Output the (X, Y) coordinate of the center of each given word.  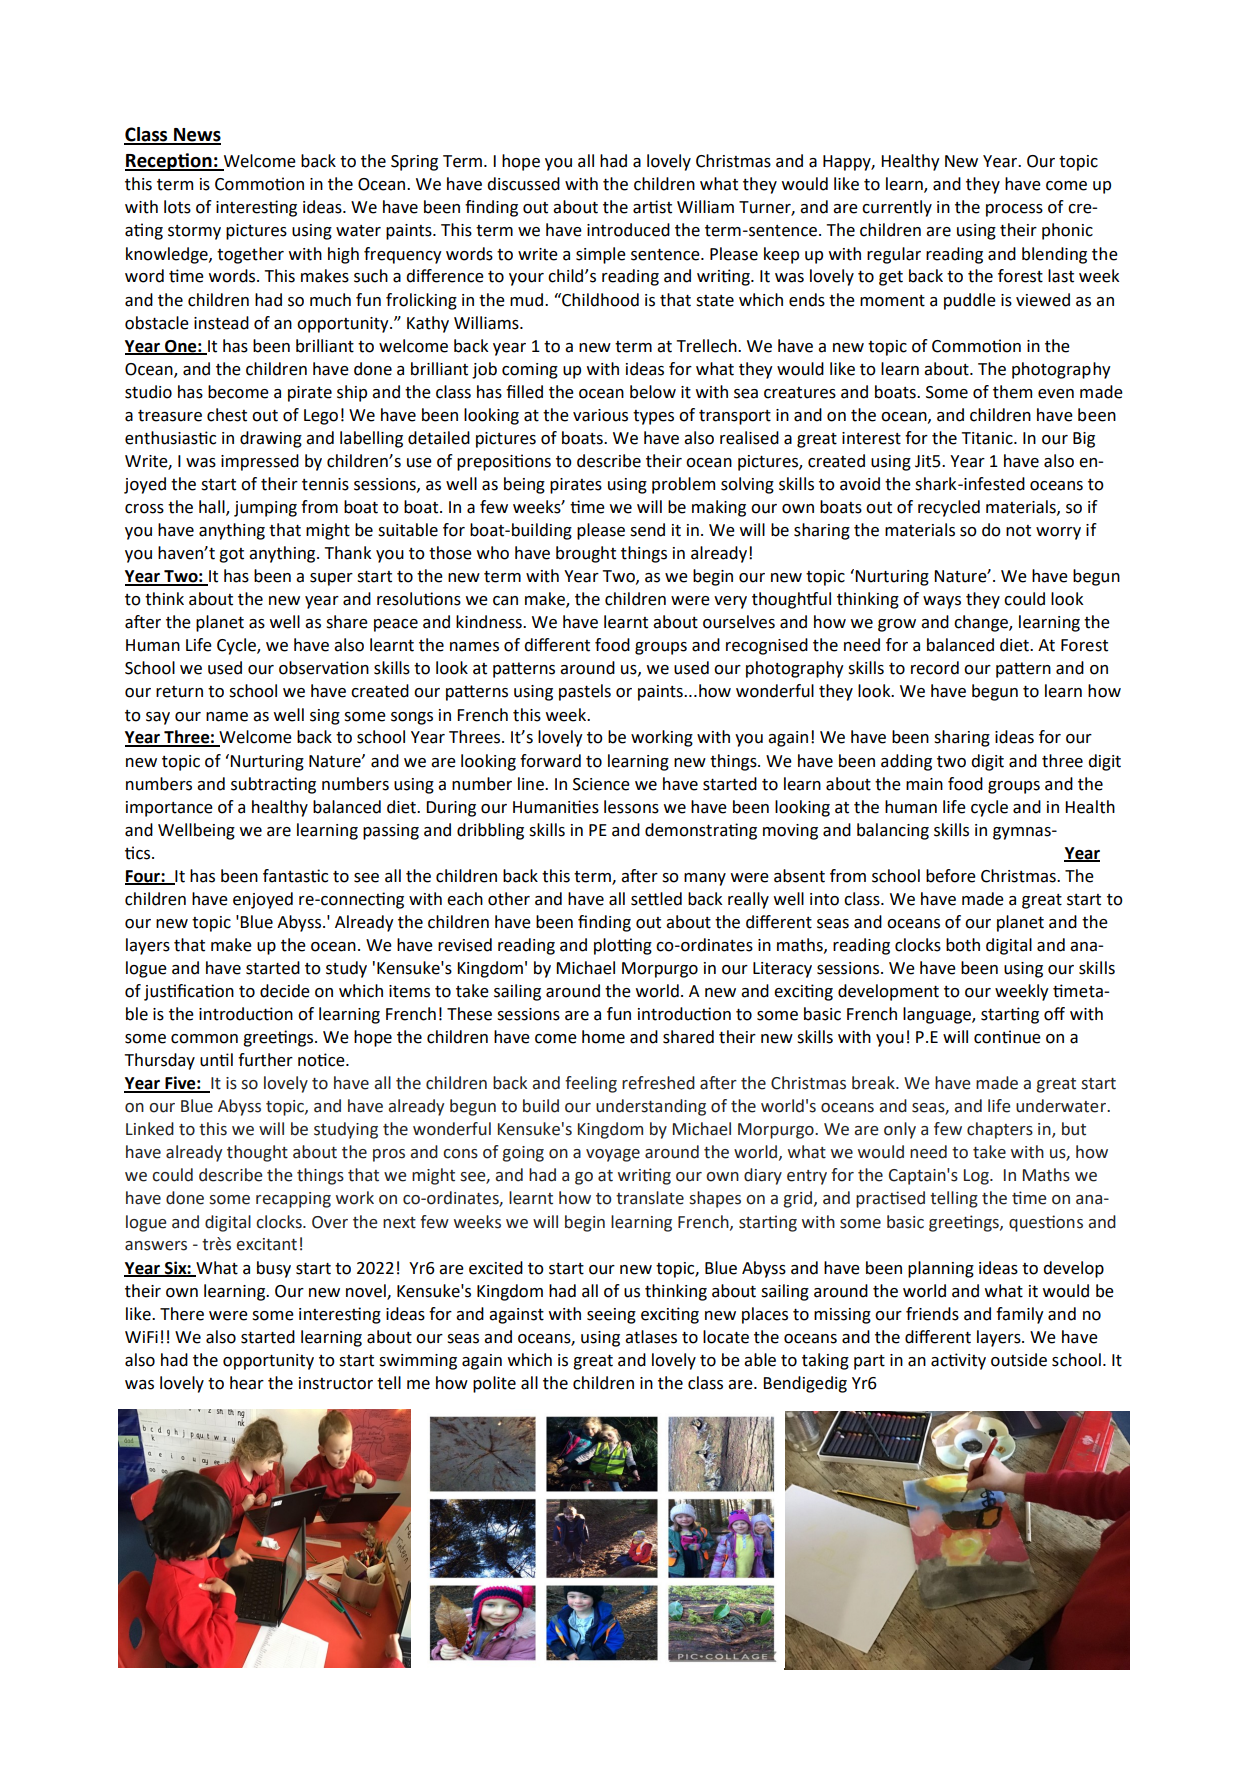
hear (247, 1383)
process (1014, 210)
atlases (651, 1337)
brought (586, 554)
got (231, 555)
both (963, 945)
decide (285, 991)
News (196, 136)
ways (942, 602)
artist (652, 207)
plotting (623, 946)
